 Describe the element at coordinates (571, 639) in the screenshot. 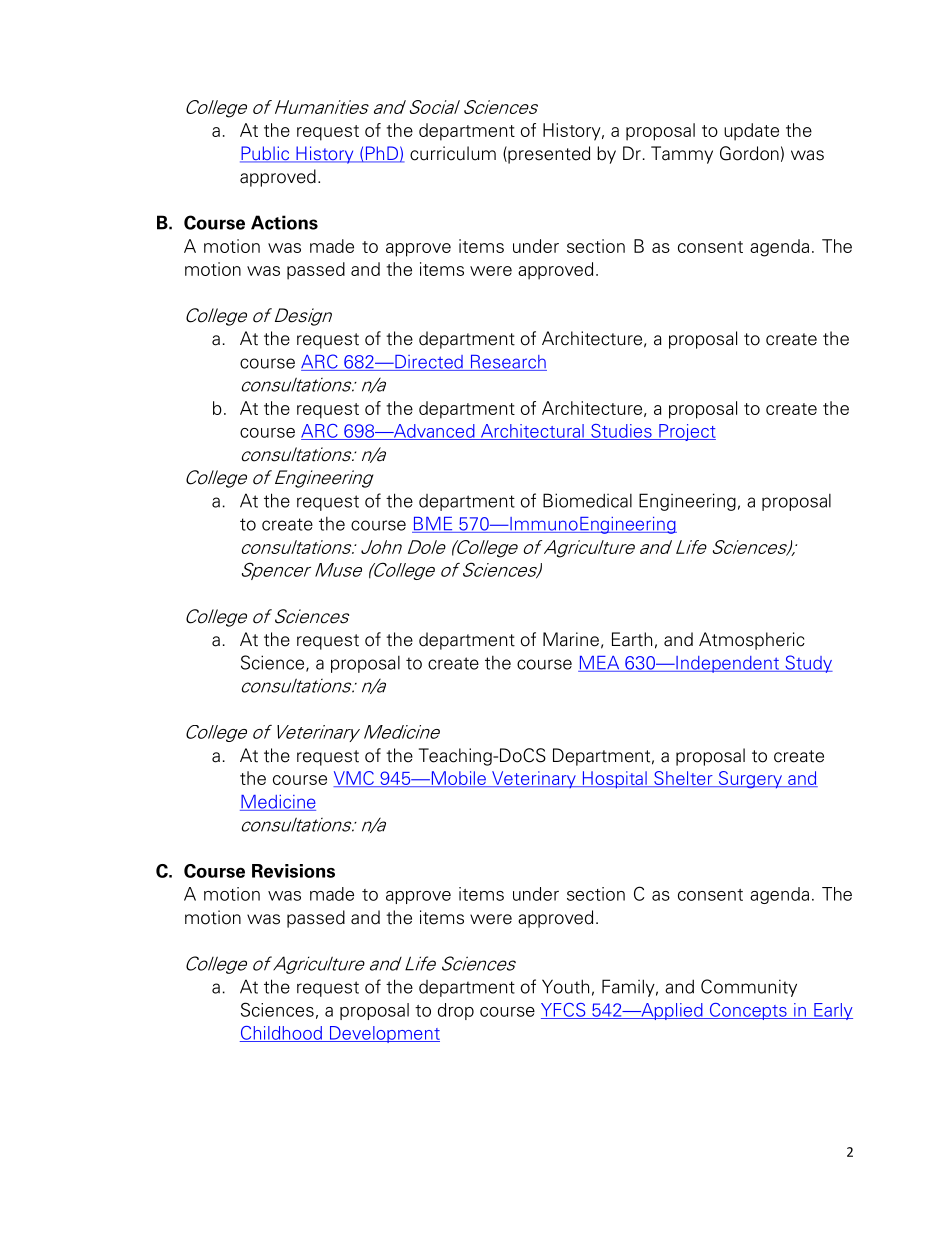

I see `Marine` at that location.
